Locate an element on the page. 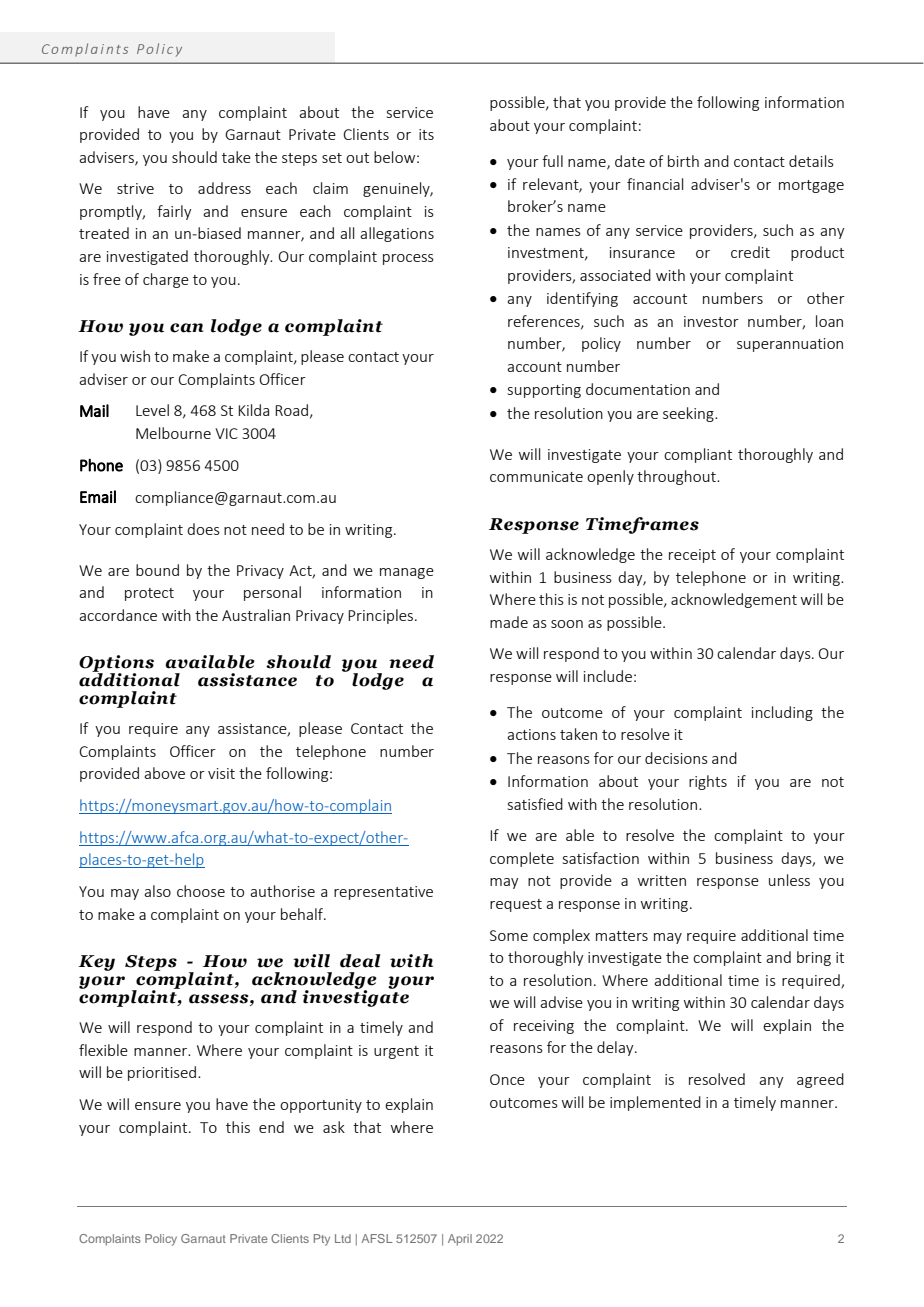  choose is located at coordinates (201, 891).
